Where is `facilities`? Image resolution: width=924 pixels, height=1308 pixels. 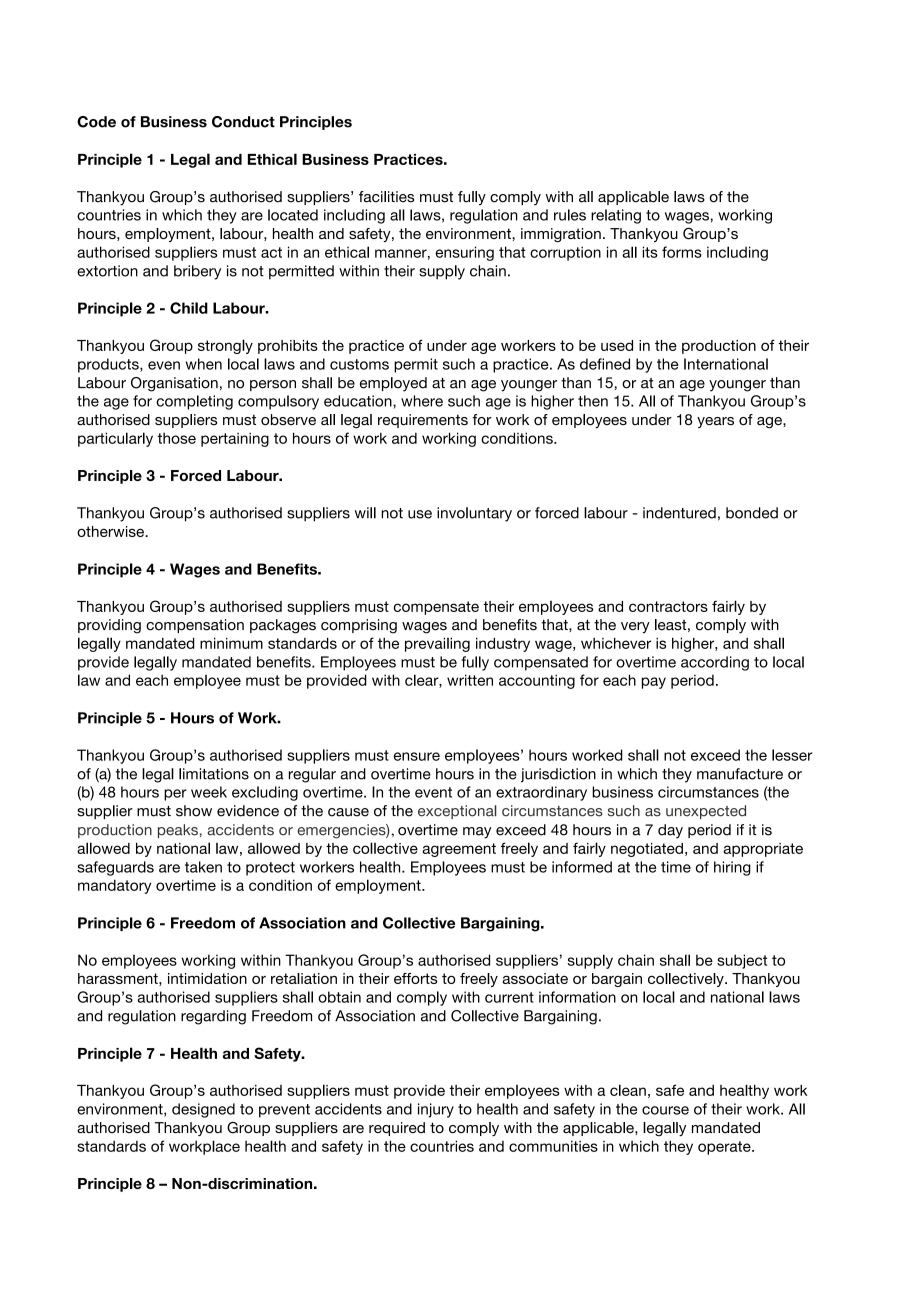
facilities is located at coordinates (386, 197).
